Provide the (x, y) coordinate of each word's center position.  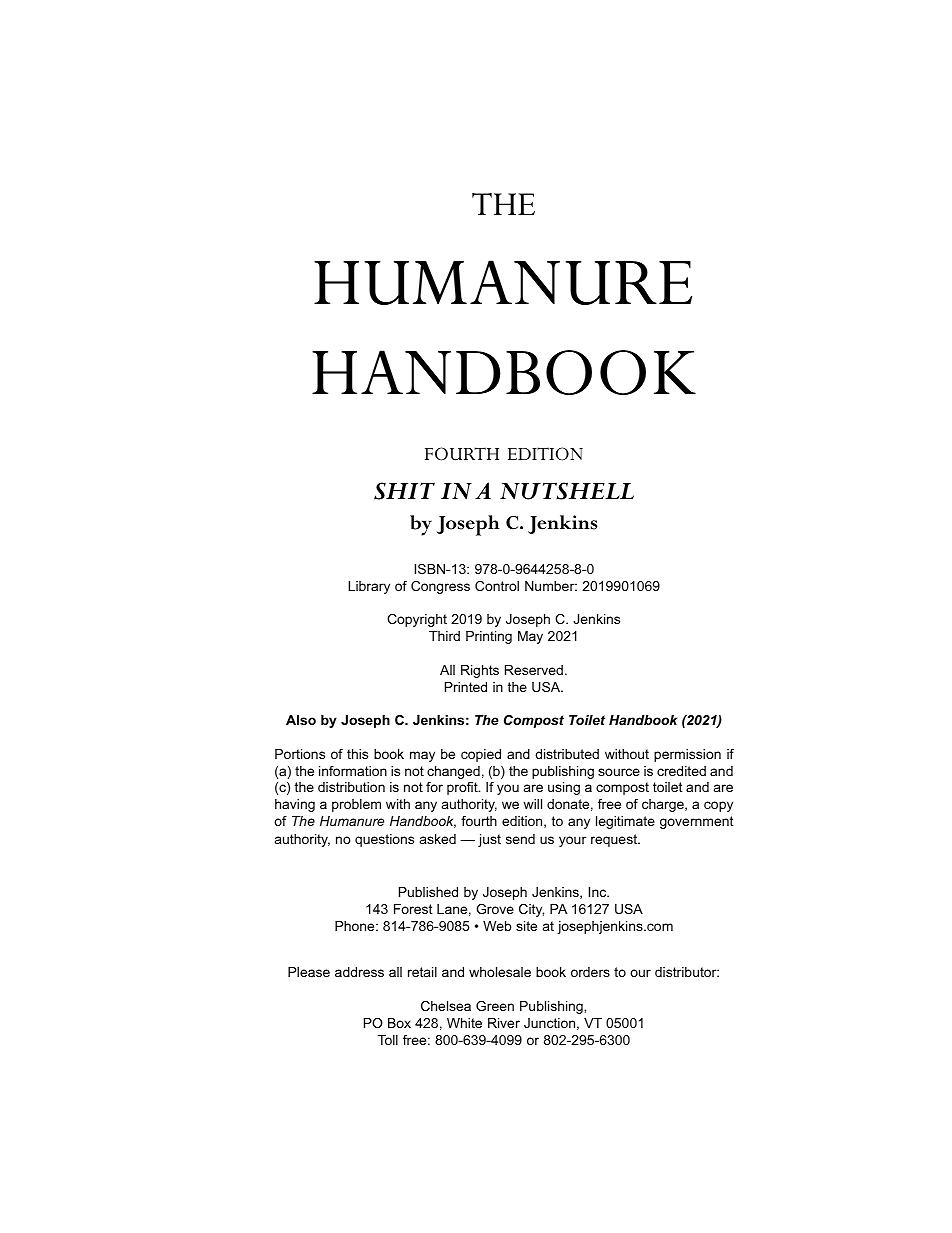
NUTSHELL (567, 491)
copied (481, 755)
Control (497, 586)
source (619, 772)
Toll (388, 1040)
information (353, 771)
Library (369, 587)
